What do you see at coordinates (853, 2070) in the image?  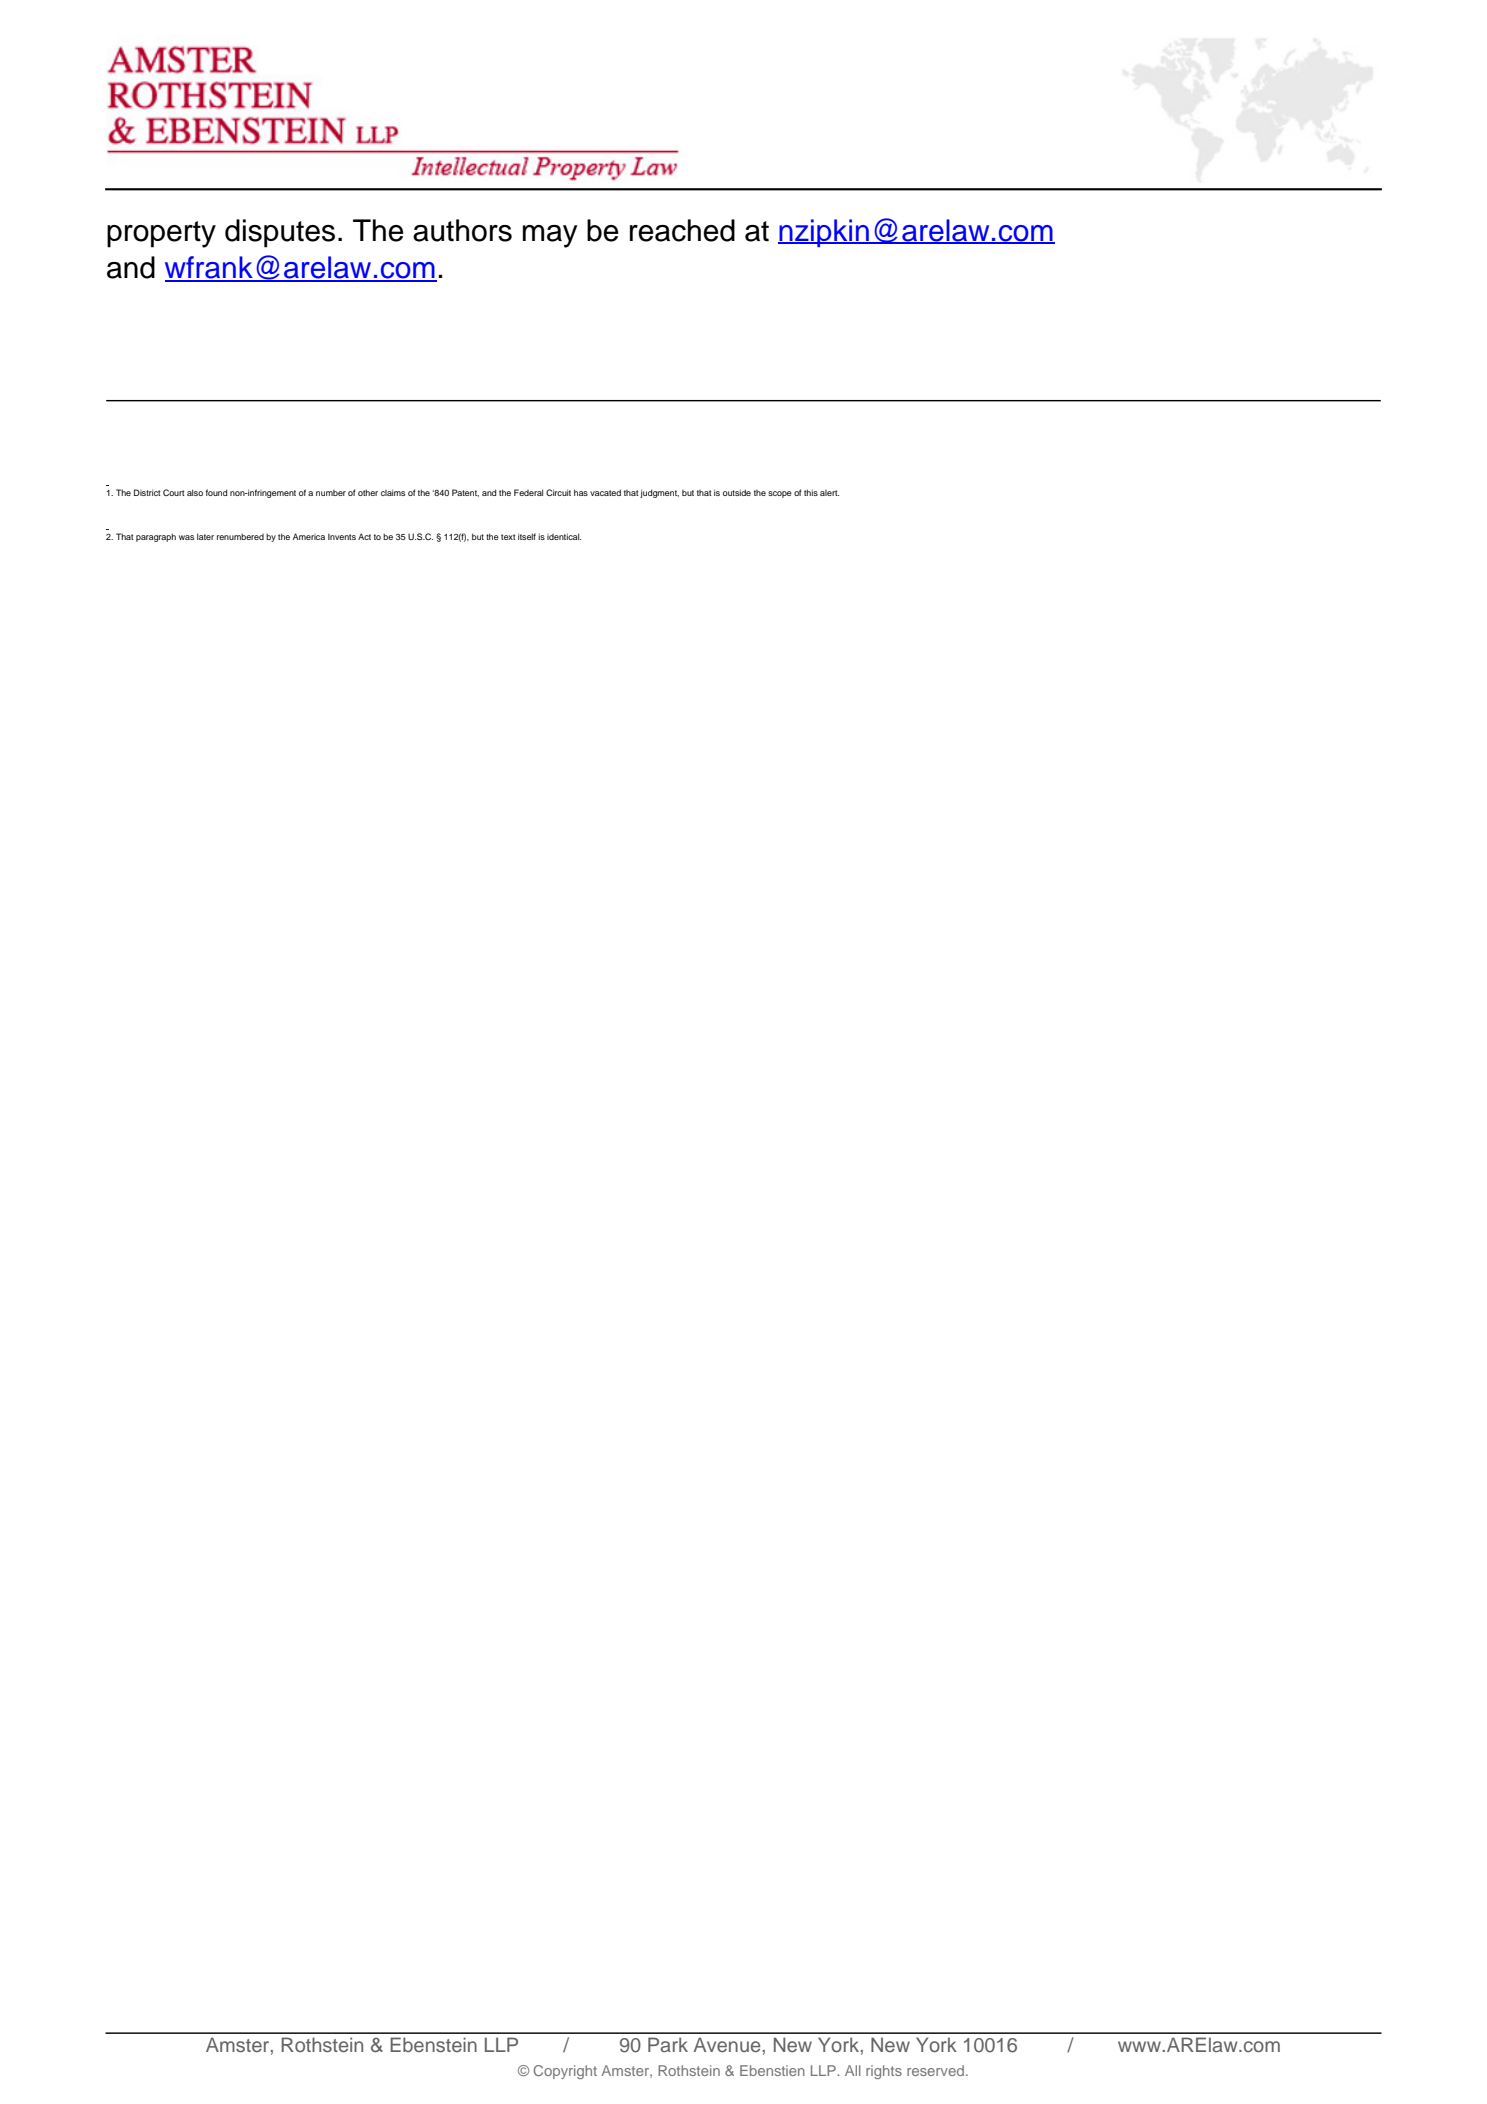 I see `All` at bounding box center [853, 2070].
